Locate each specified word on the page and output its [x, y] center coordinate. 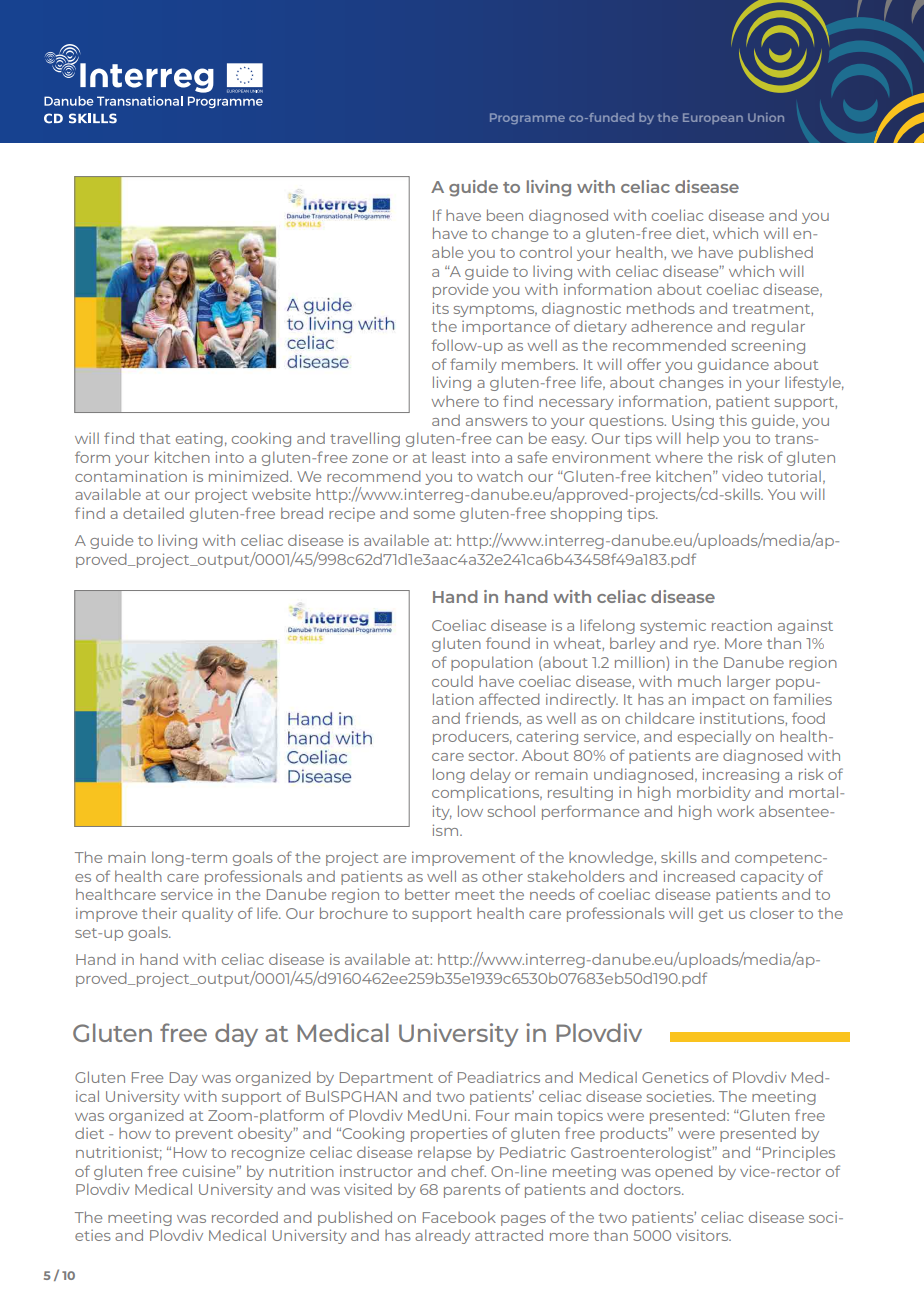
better [427, 894]
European [713, 118]
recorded [245, 1217]
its [441, 308]
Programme [527, 118]
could [452, 681]
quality [207, 915]
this [733, 420]
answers [497, 422]
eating [199, 440]
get [711, 915]
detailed [153, 513]
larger [748, 683]
